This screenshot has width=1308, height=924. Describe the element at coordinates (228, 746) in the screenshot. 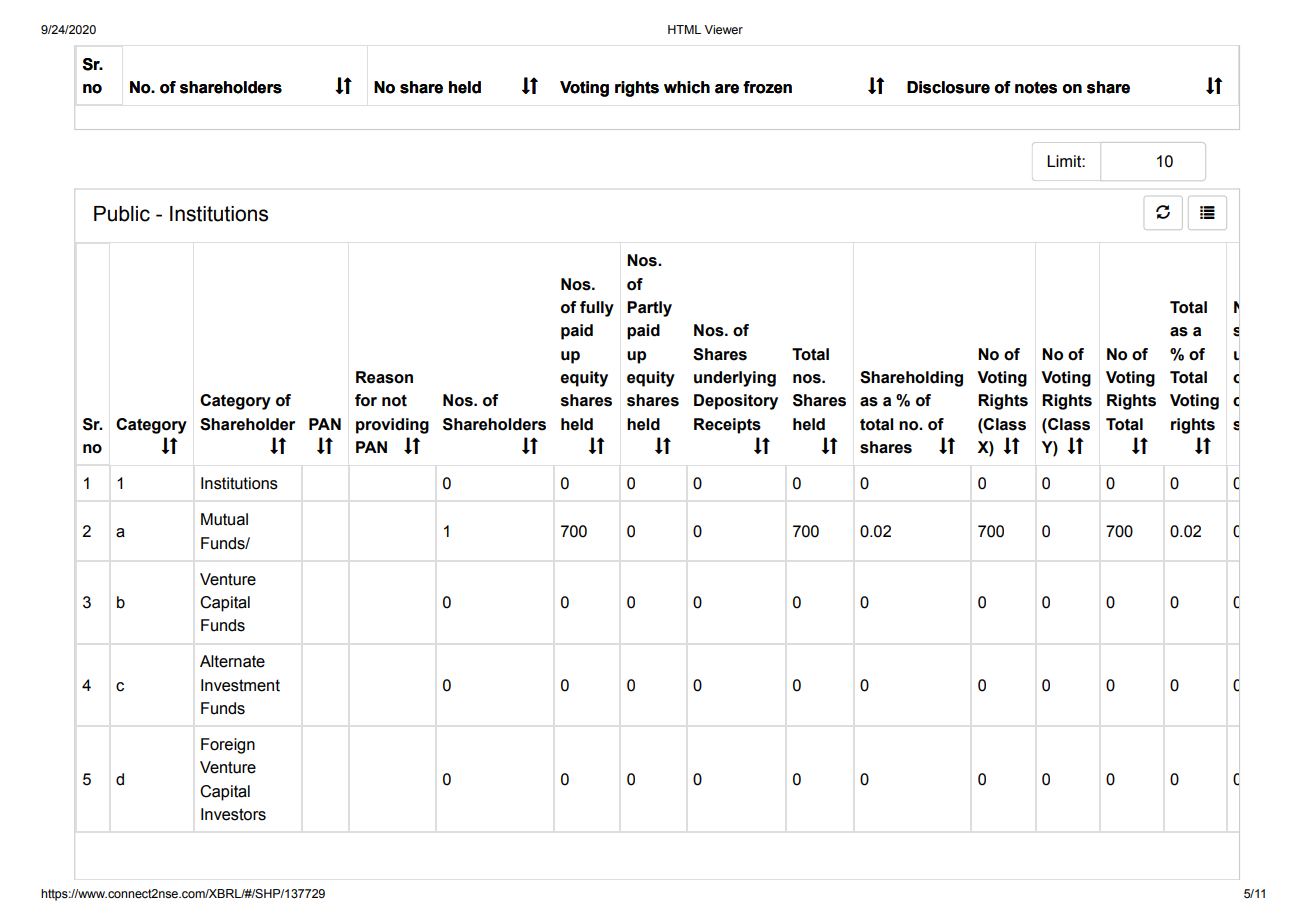

I see `Foreign` at that location.
